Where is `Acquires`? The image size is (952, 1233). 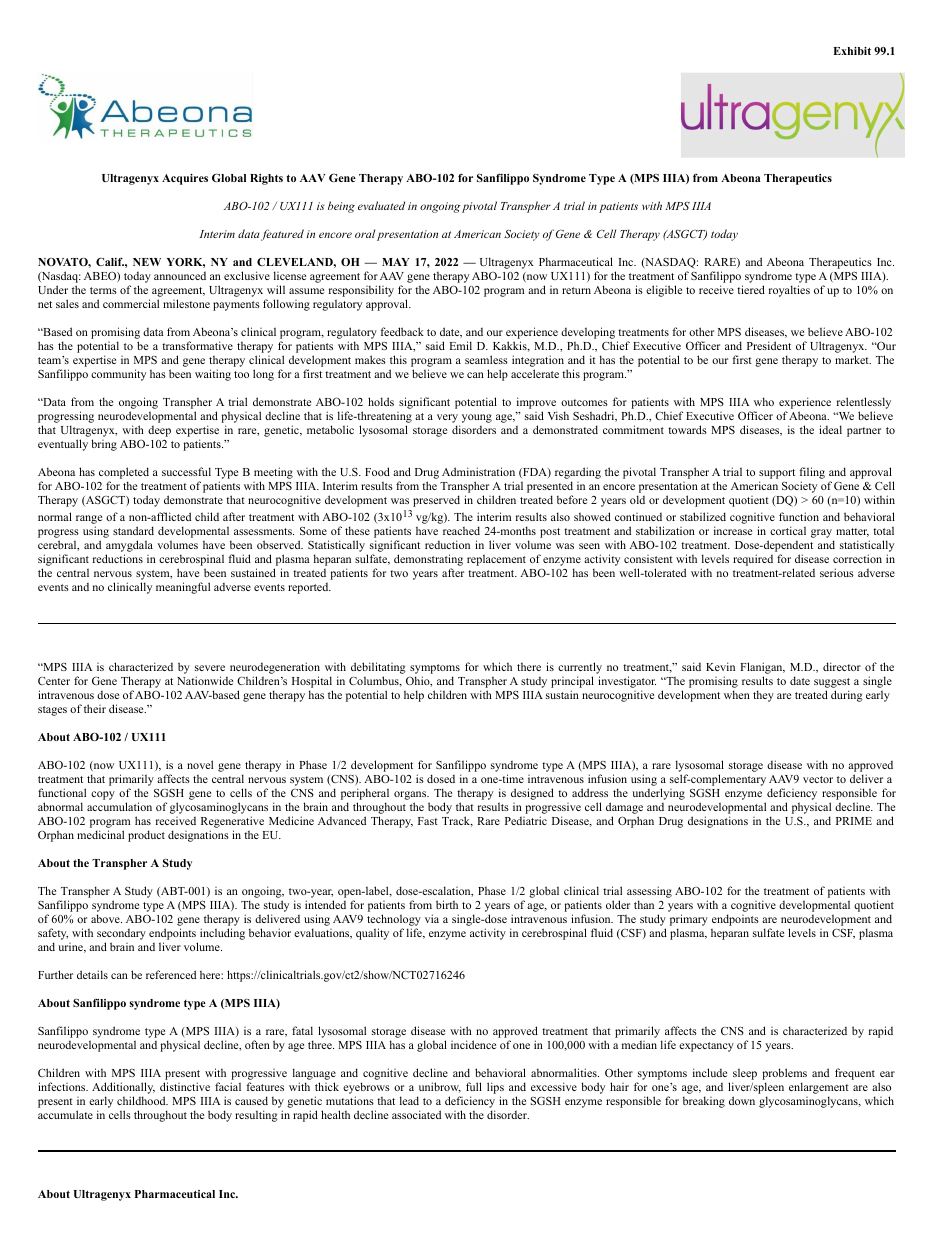 Acquires is located at coordinates (185, 179).
